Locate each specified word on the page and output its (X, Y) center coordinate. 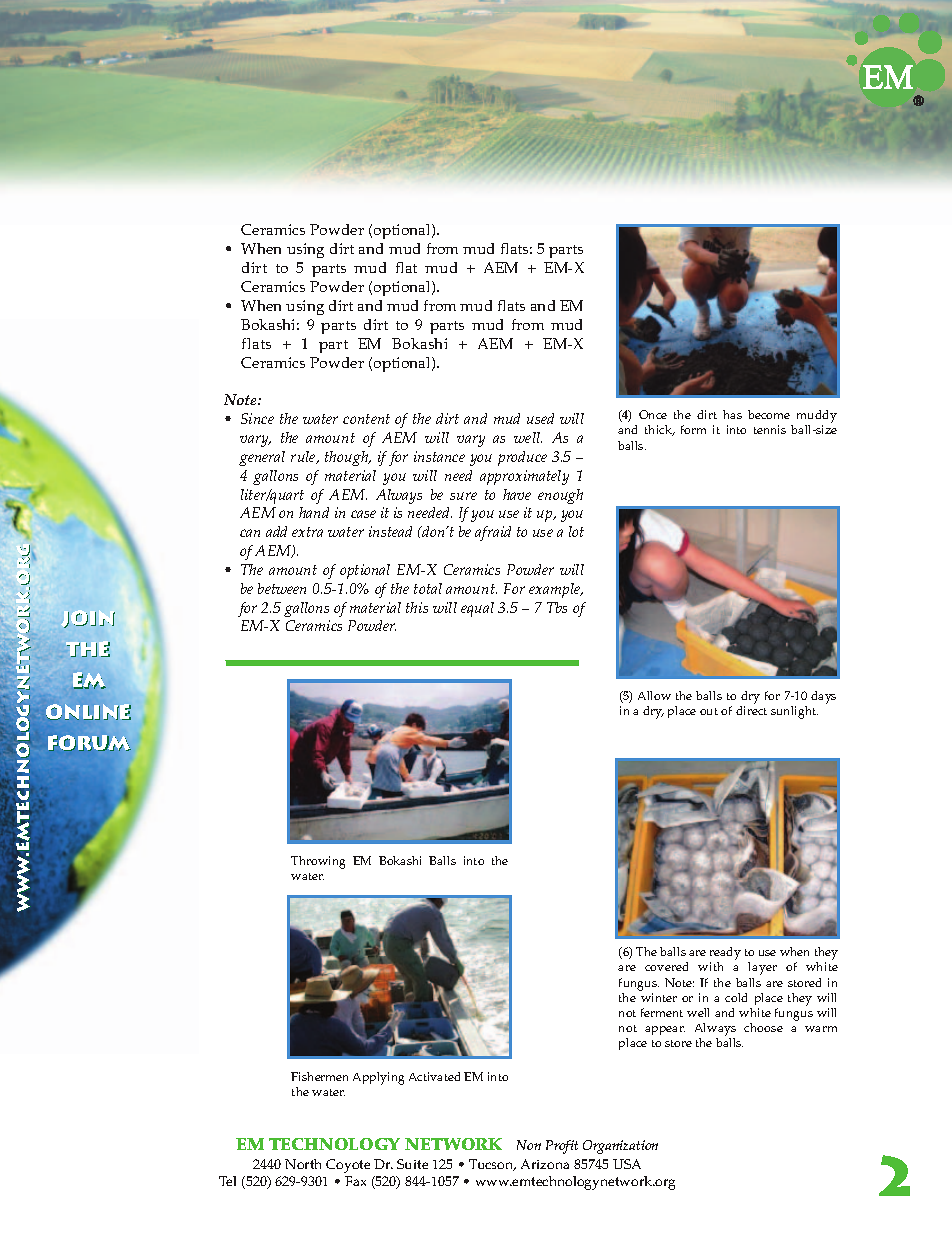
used (540, 418)
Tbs (557, 607)
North (303, 1164)
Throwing (318, 862)
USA (627, 1164)
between (282, 588)
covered (666, 966)
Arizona (545, 1164)
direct (751, 710)
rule (304, 457)
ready (725, 955)
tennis (770, 429)
